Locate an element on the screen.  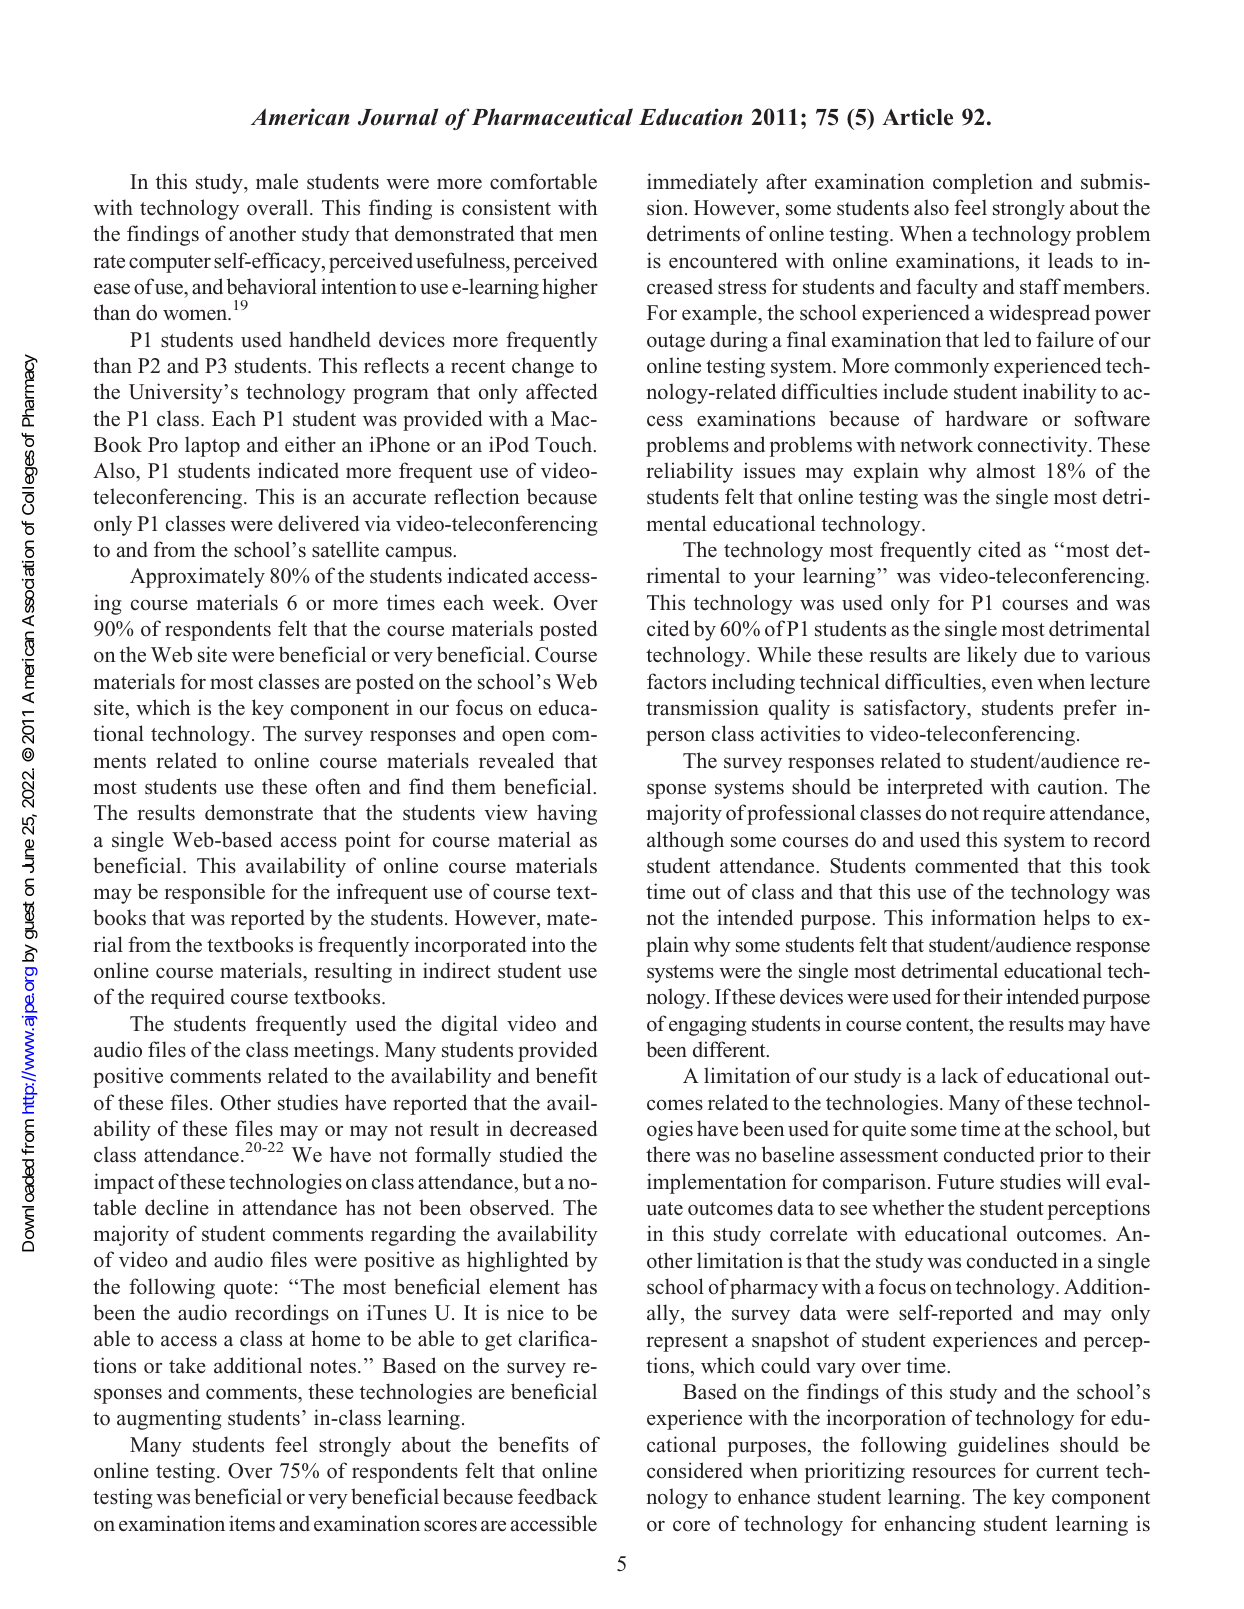
completion is located at coordinates (983, 183).
